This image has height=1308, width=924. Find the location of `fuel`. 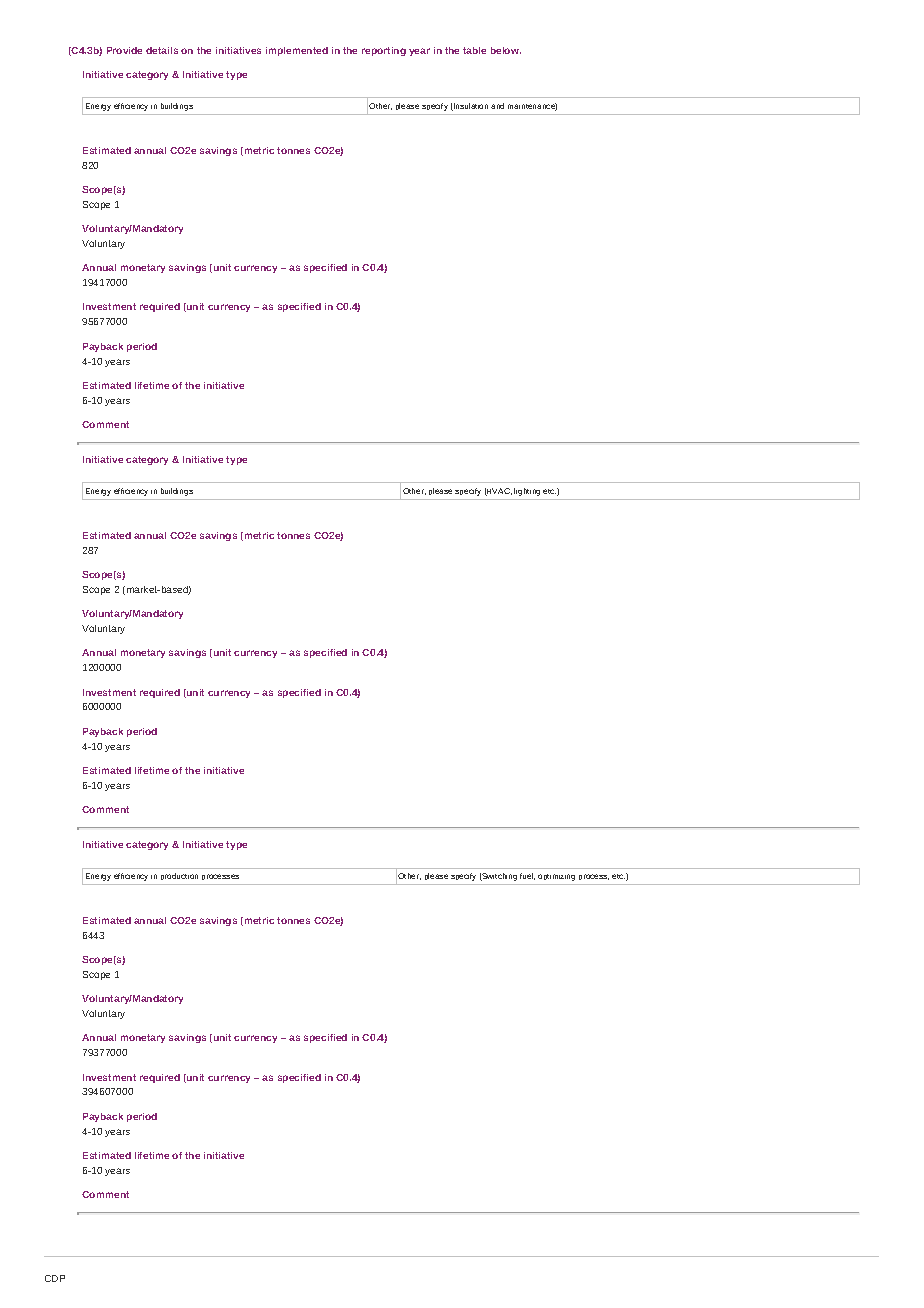

fuel is located at coordinates (527, 876).
